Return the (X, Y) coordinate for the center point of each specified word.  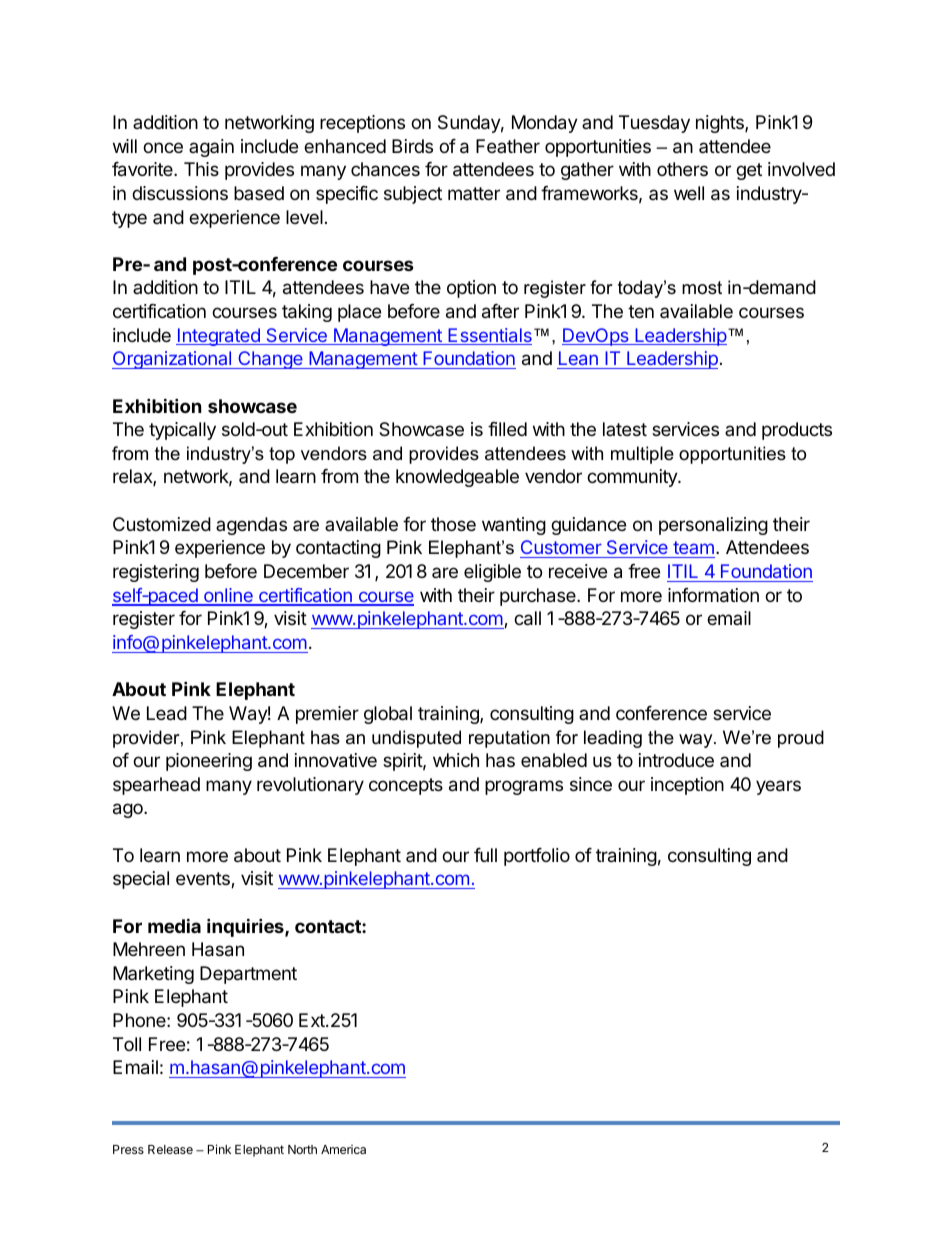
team (693, 549)
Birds (412, 146)
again (211, 148)
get (749, 171)
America (343, 1149)
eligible (492, 573)
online (228, 596)
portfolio (537, 857)
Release (170, 1149)
